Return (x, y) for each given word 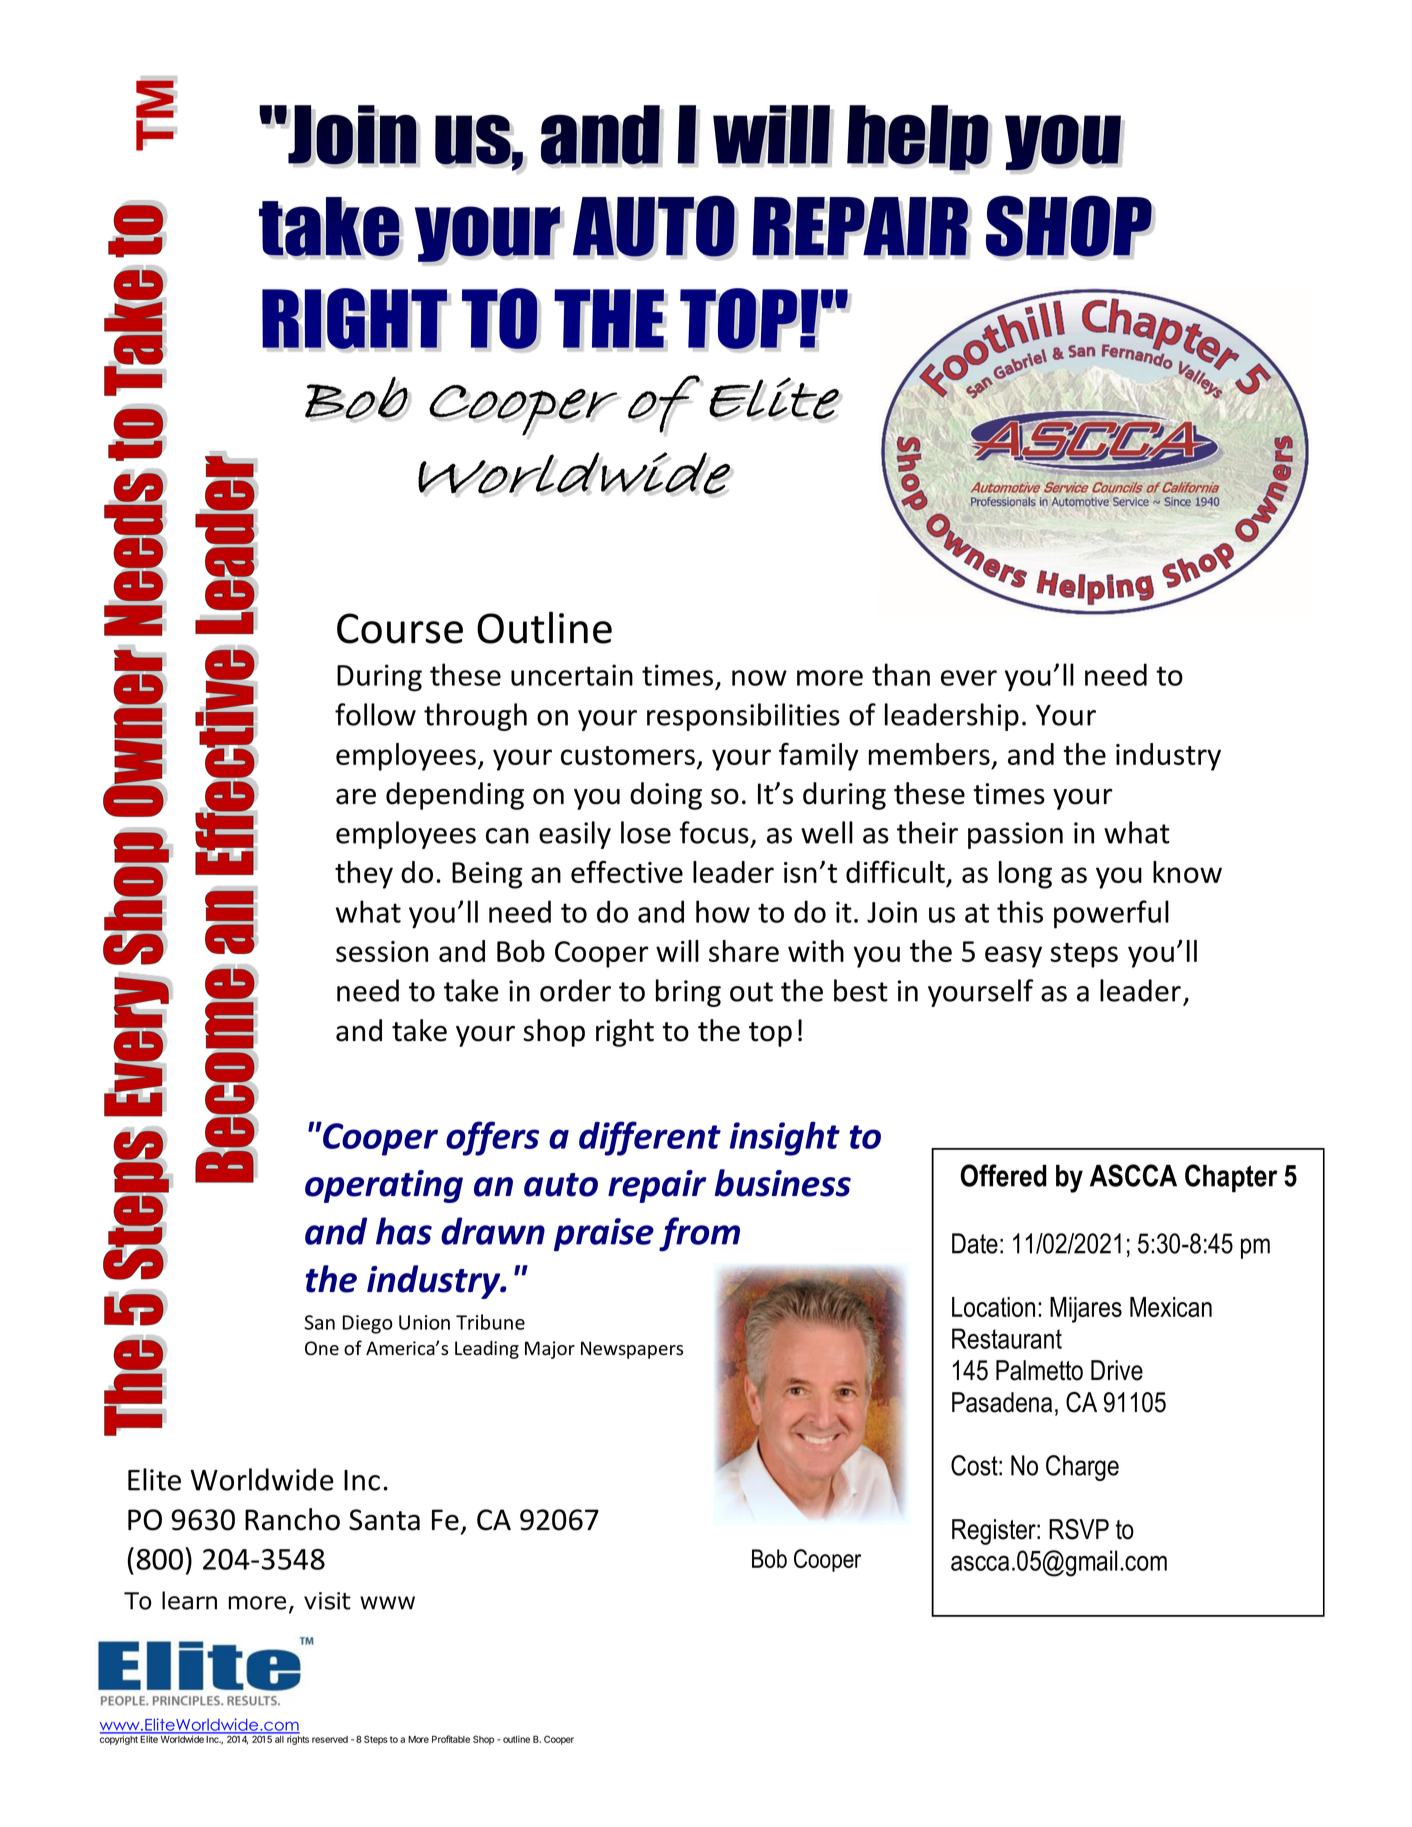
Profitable (451, 1739)
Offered (1004, 1175)
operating (384, 1186)
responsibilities (743, 717)
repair (657, 1186)
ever (969, 678)
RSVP (1079, 1529)
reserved (330, 1739)
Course (400, 628)
